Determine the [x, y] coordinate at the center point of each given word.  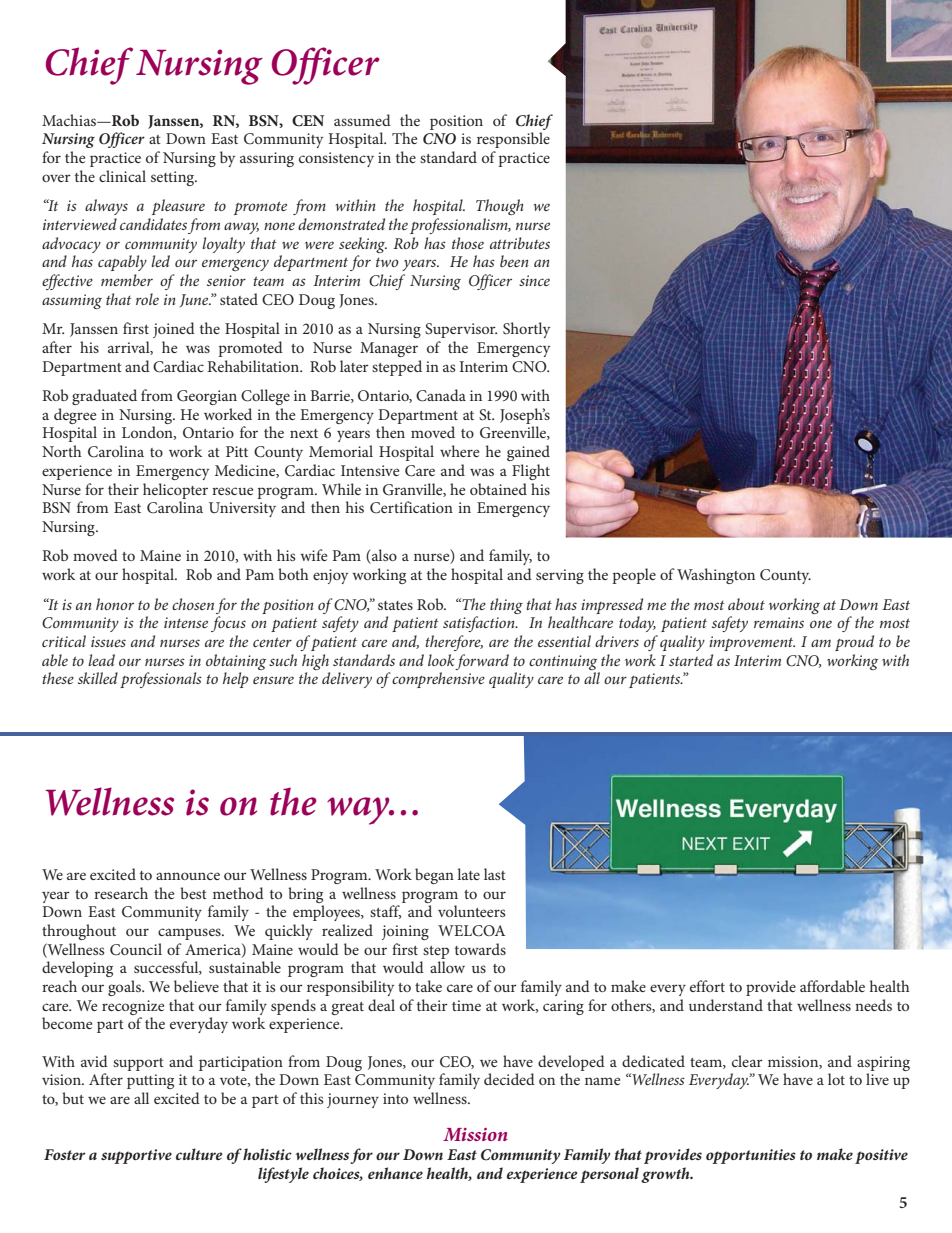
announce [188, 876]
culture [199, 1154]
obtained [498, 489]
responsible [513, 140]
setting [174, 178]
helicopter [175, 491]
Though [500, 207]
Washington [716, 576]
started [691, 660]
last [495, 874]
